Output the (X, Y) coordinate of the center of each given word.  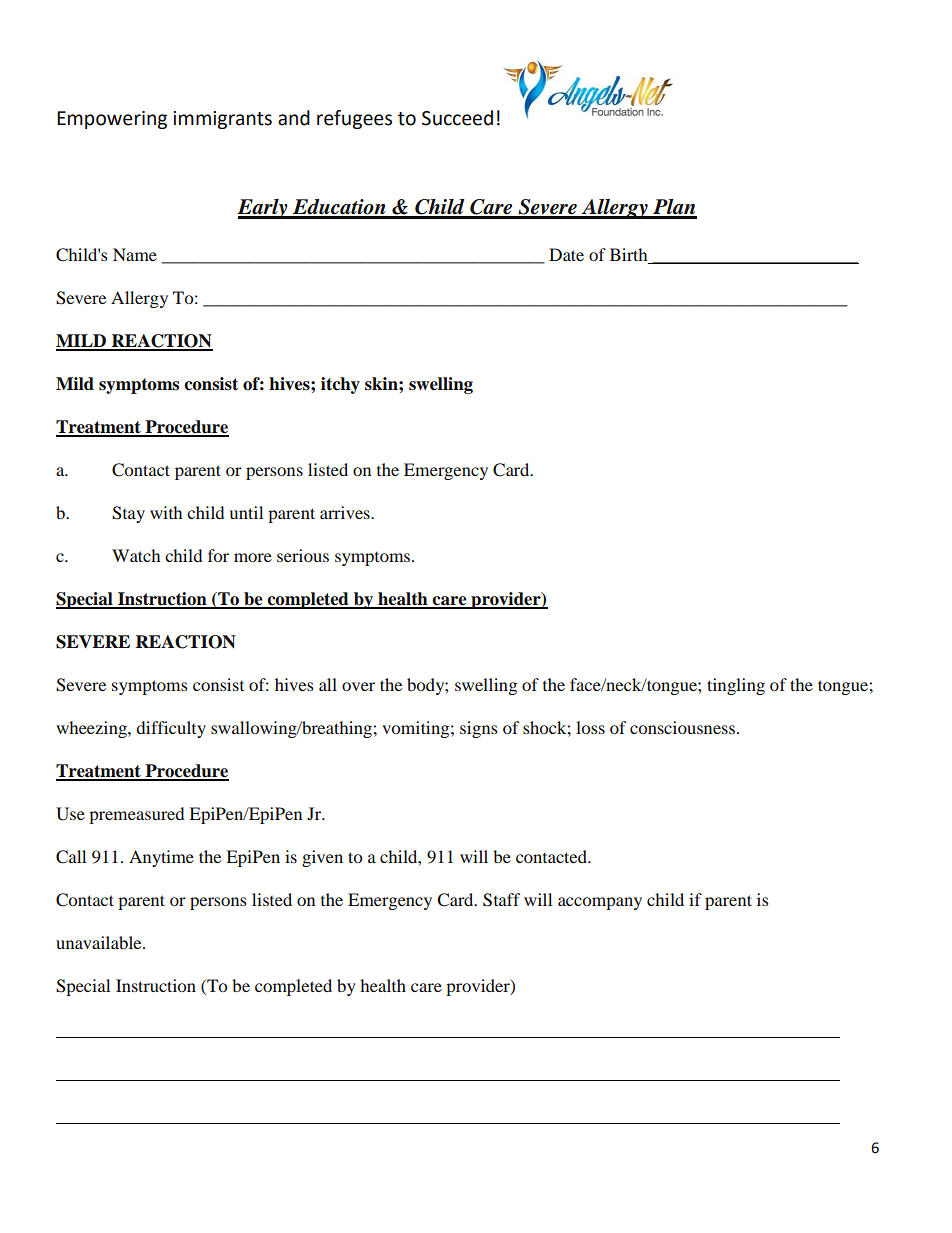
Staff (501, 900)
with (166, 512)
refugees (354, 119)
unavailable (100, 942)
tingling (736, 686)
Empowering (112, 120)
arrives (346, 512)
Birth (630, 256)
